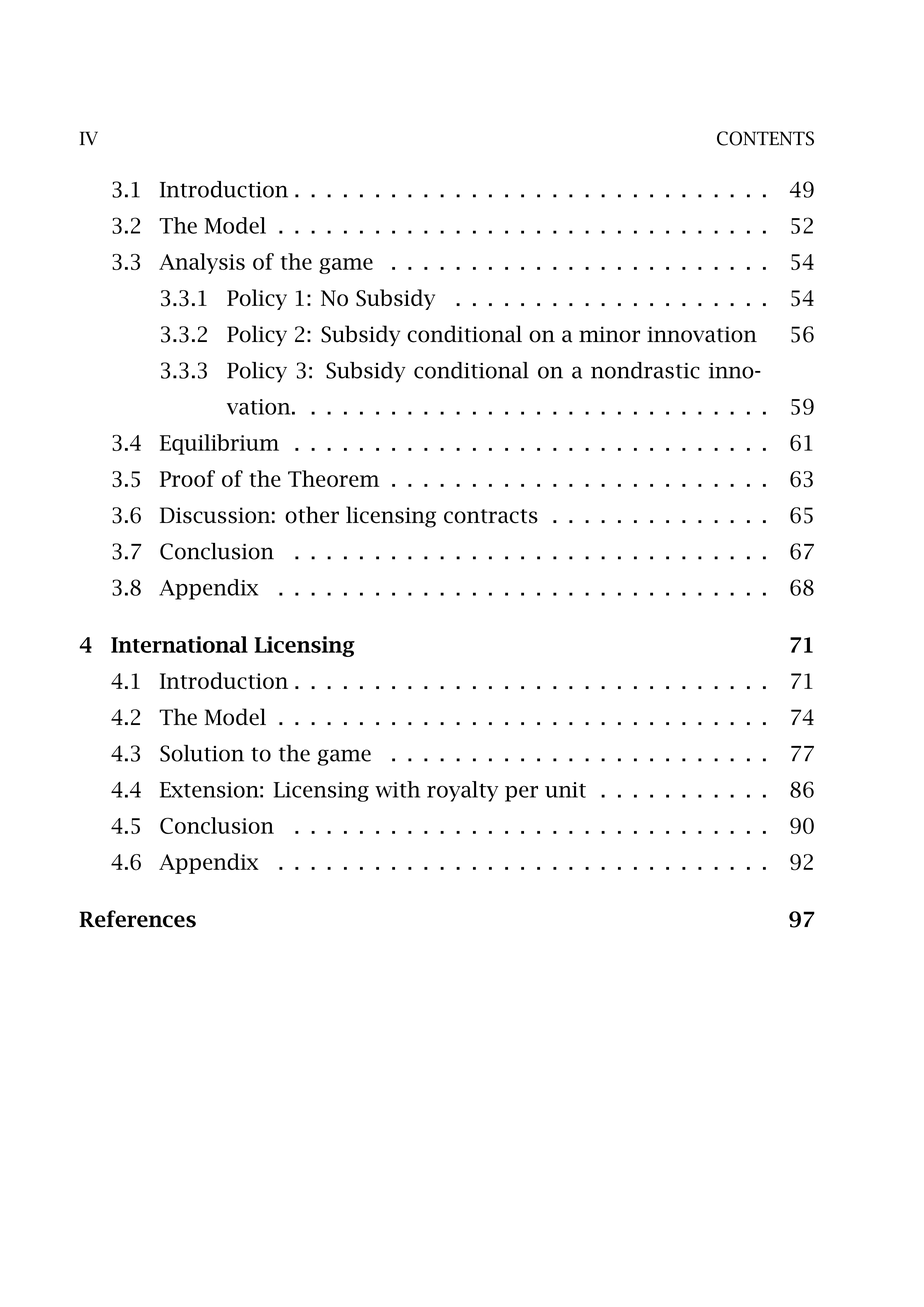  I want to click on Proof, so click(187, 478).
